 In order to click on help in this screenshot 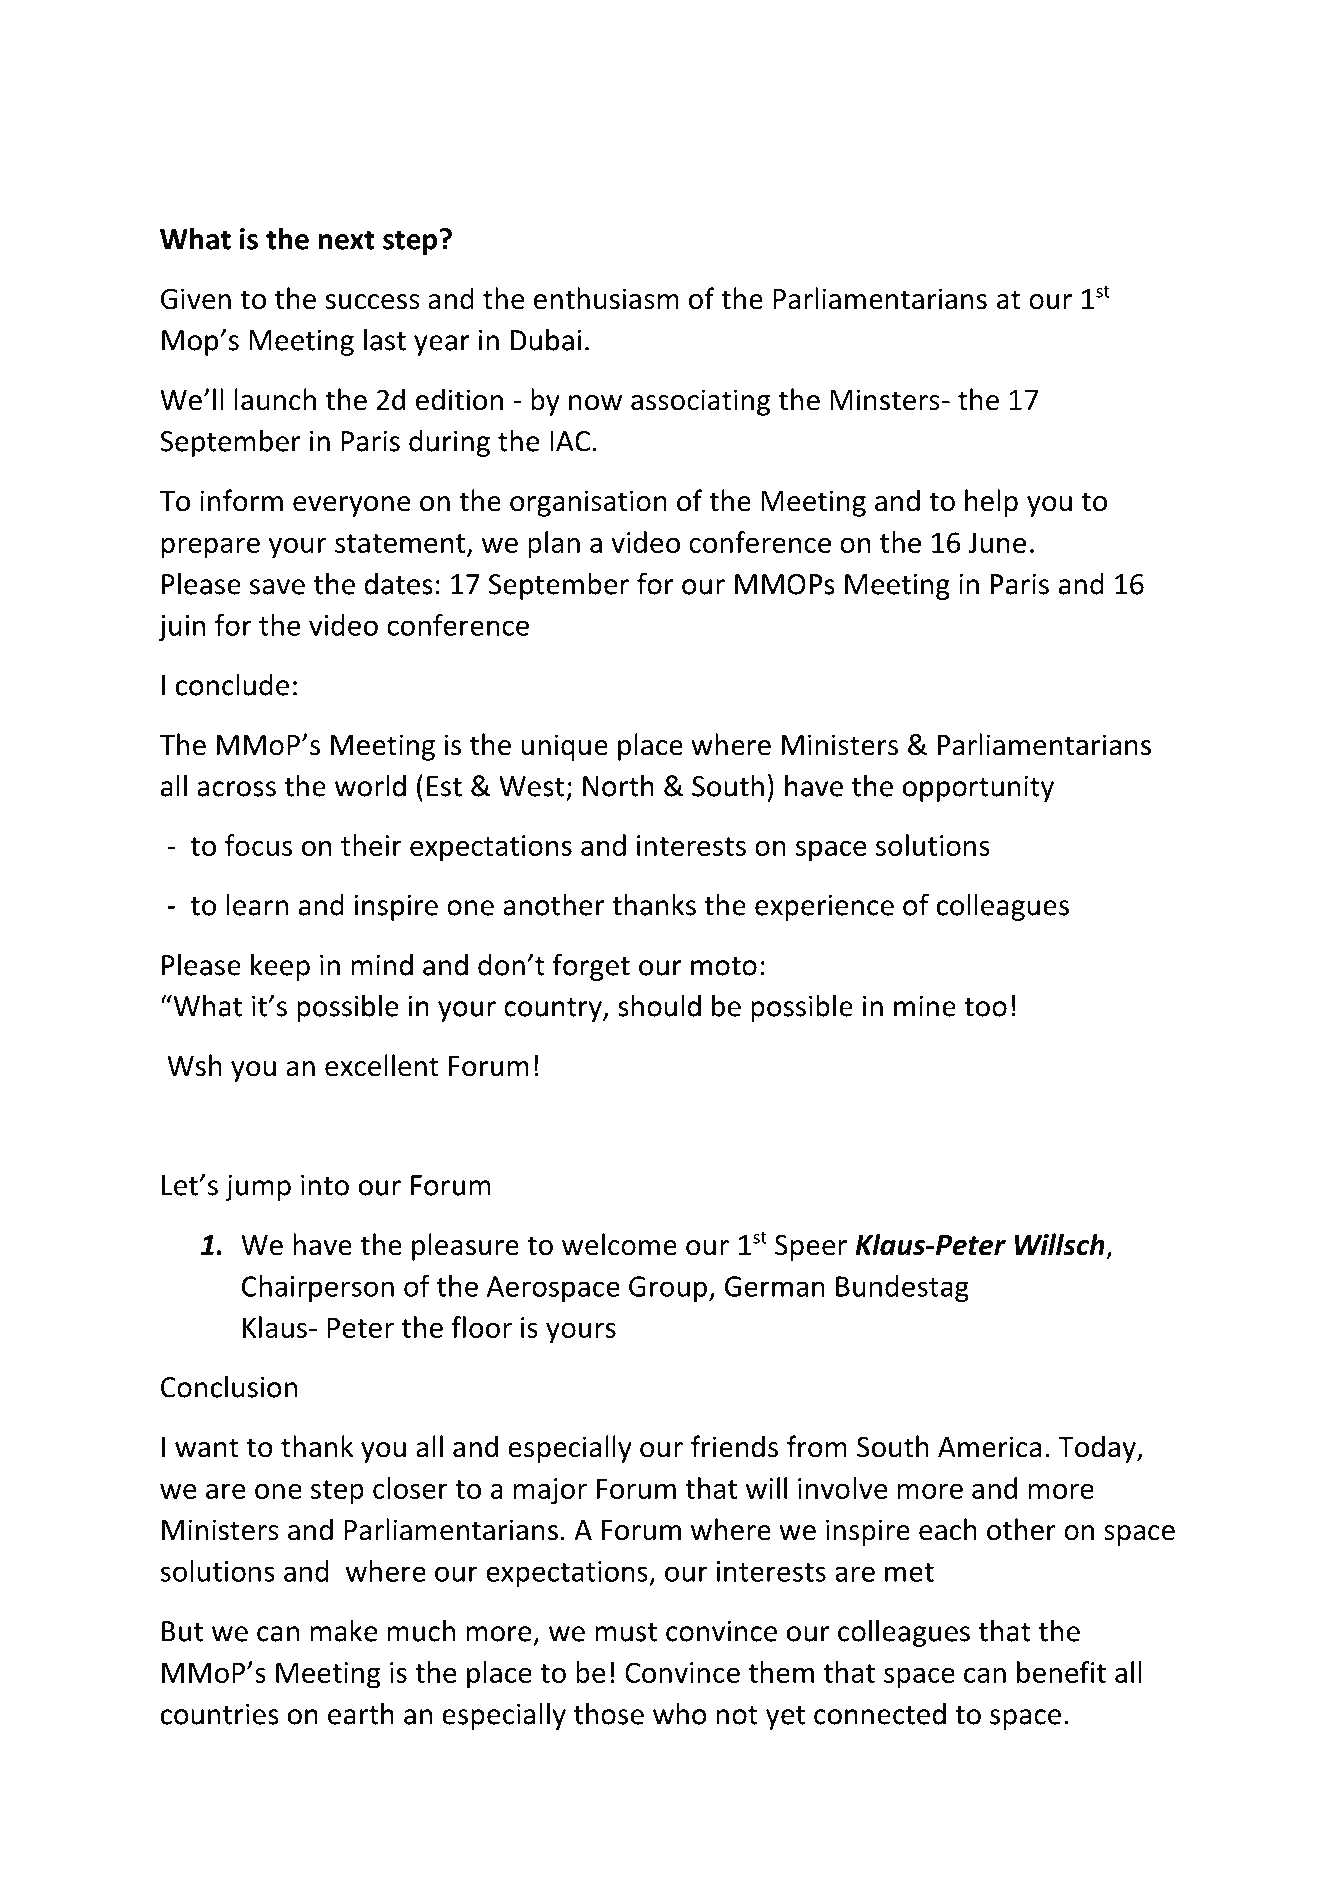, I will do `click(991, 503)`.
